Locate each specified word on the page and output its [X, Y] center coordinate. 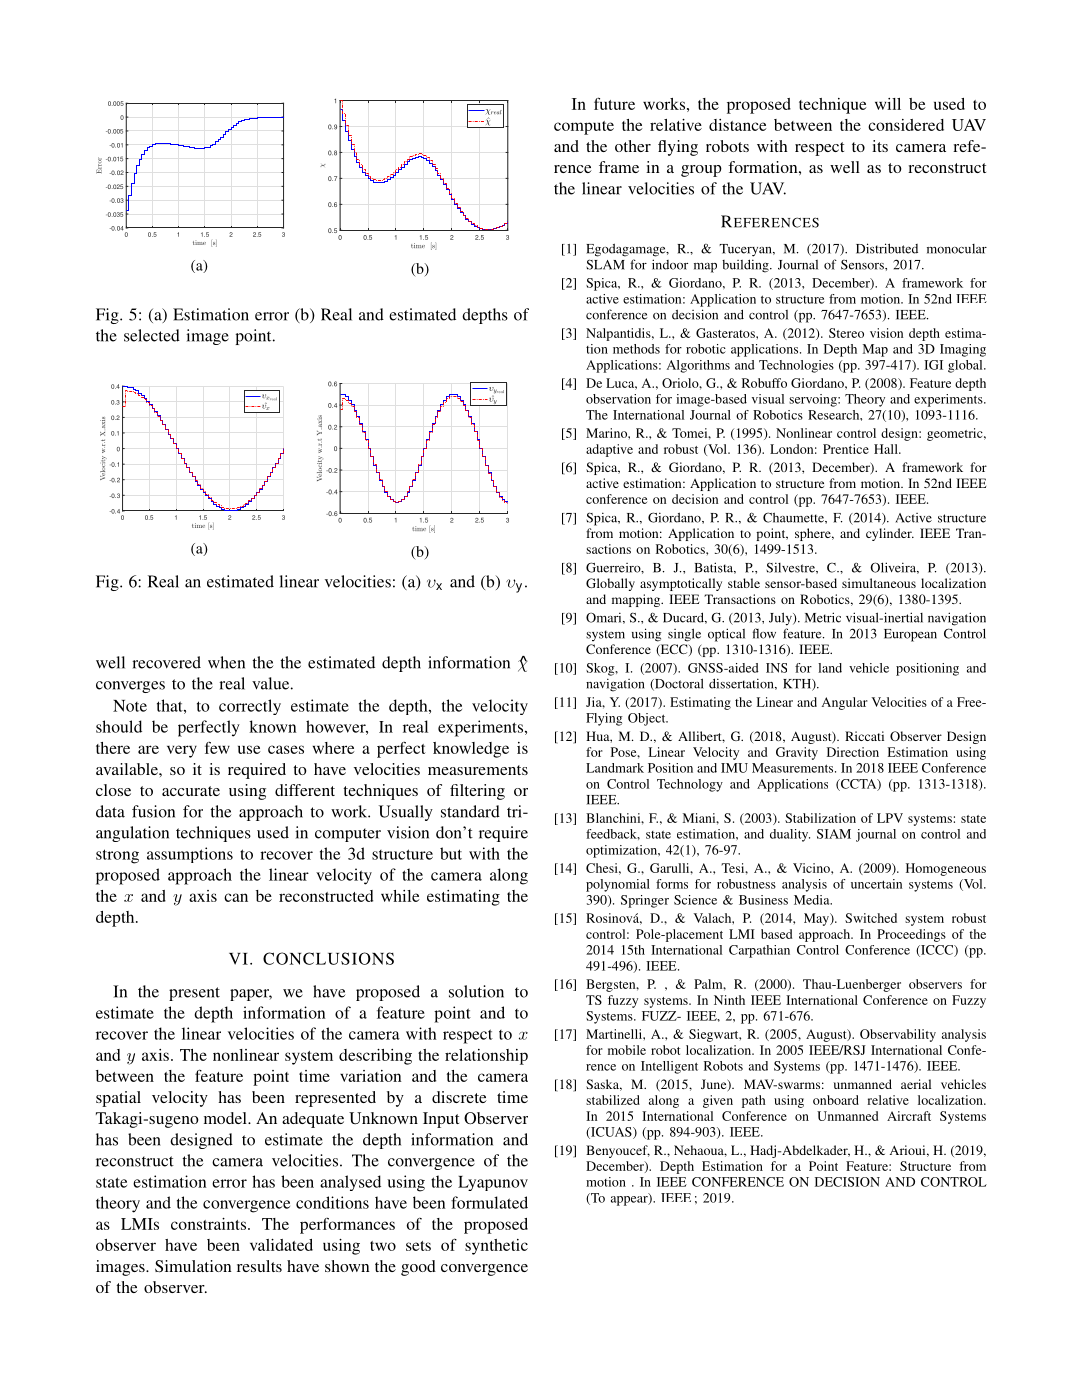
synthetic [496, 1247]
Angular [845, 703]
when [226, 662]
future [614, 103]
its [880, 146]
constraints [210, 1224]
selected [152, 335]
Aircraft [909, 1116]
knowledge [471, 750]
